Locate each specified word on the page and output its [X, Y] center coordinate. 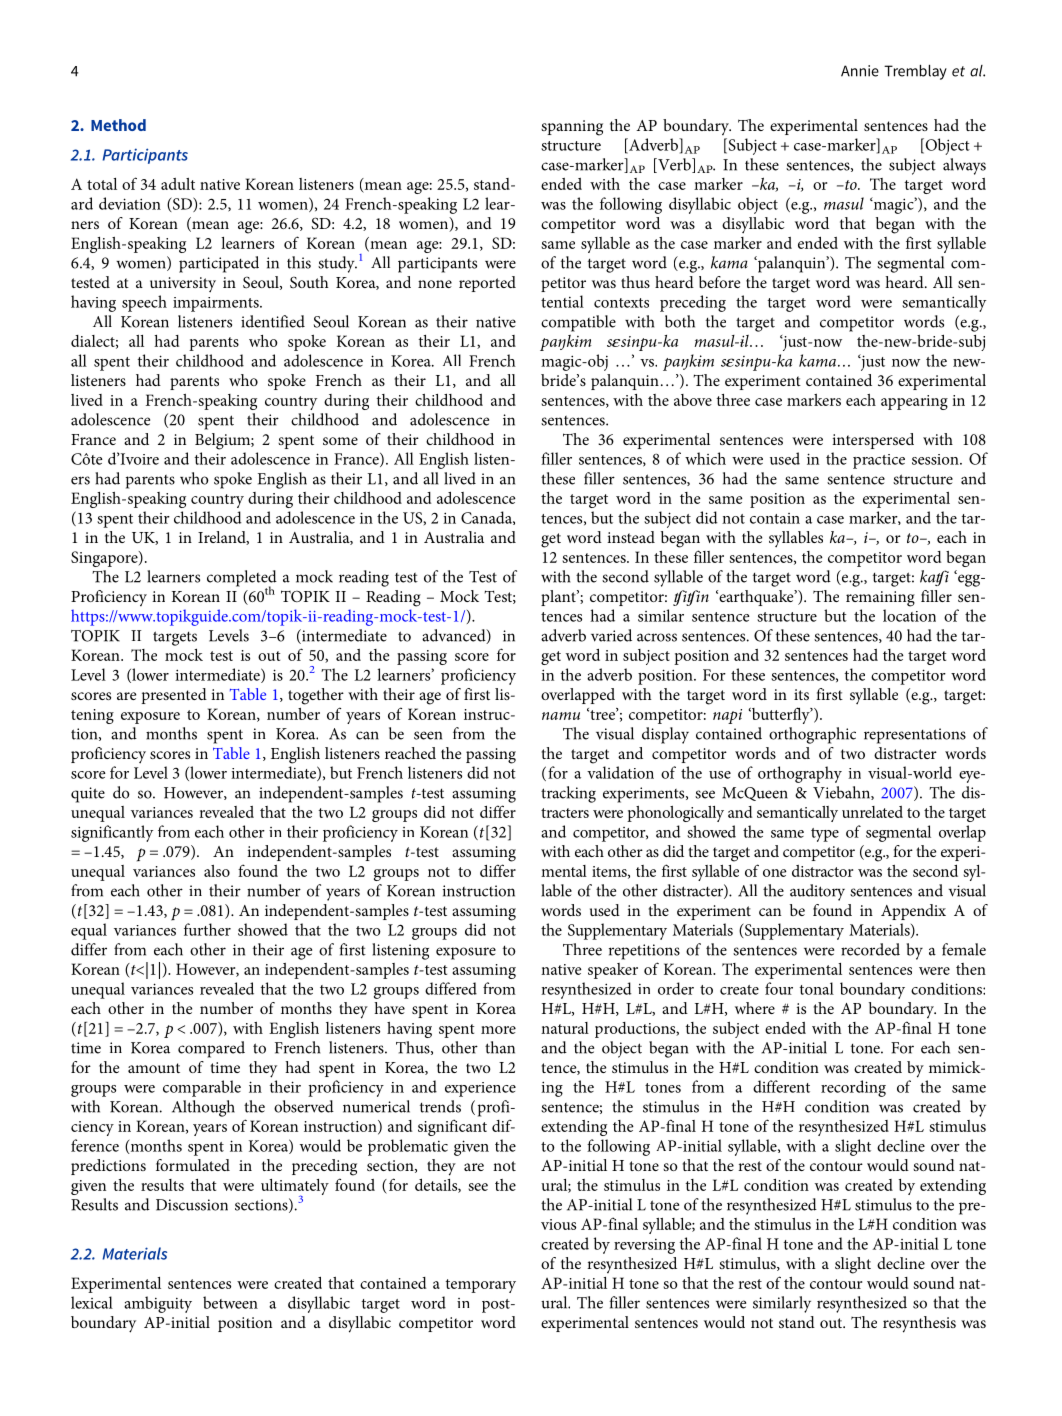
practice [879, 461]
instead [631, 537]
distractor [822, 871]
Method [118, 125]
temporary [481, 1286]
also [217, 871]
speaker [613, 971]
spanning [572, 128]
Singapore [105, 559]
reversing [644, 1246]
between [230, 1302]
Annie [860, 71]
